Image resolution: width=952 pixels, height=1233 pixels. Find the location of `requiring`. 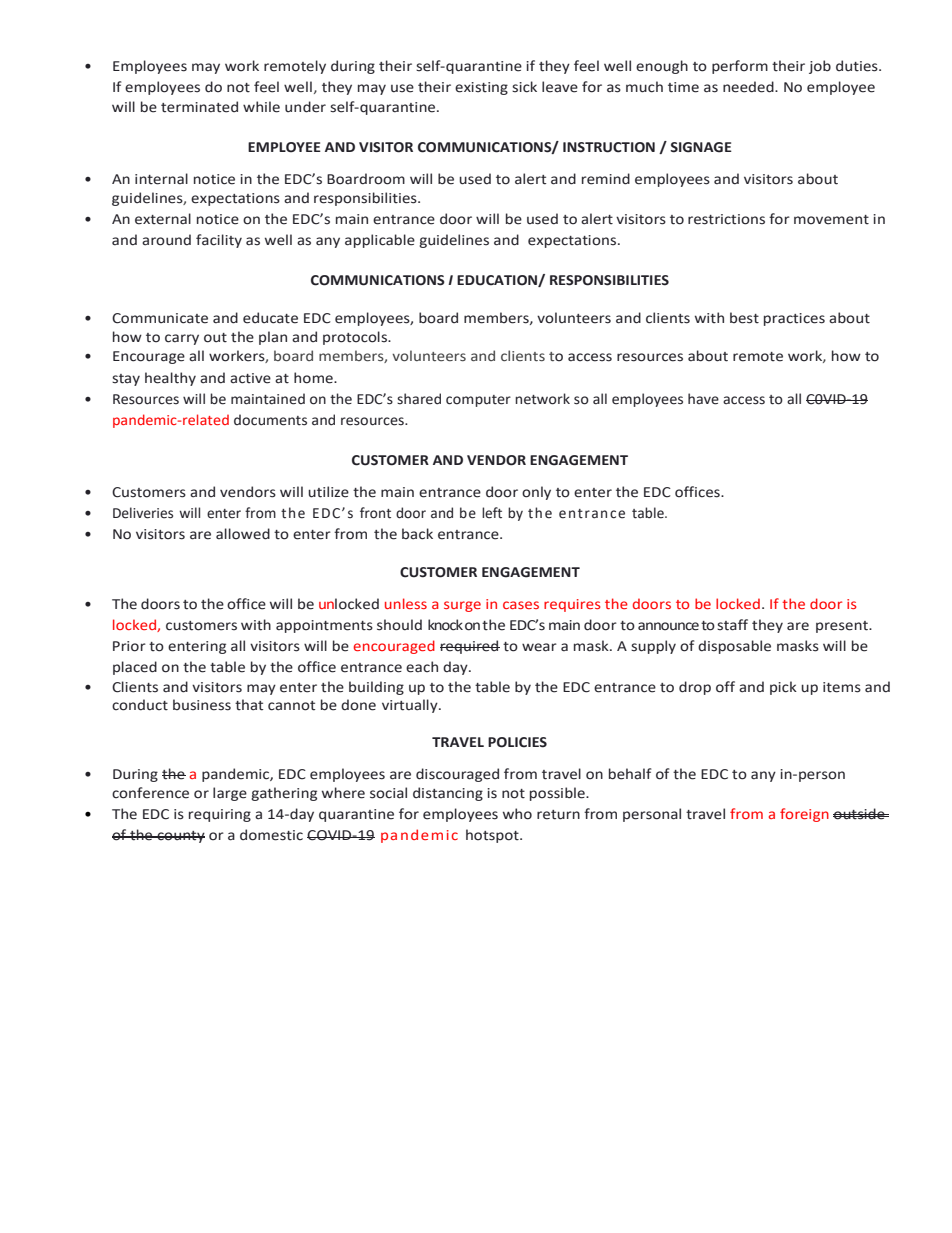

requiring is located at coordinates (220, 815).
